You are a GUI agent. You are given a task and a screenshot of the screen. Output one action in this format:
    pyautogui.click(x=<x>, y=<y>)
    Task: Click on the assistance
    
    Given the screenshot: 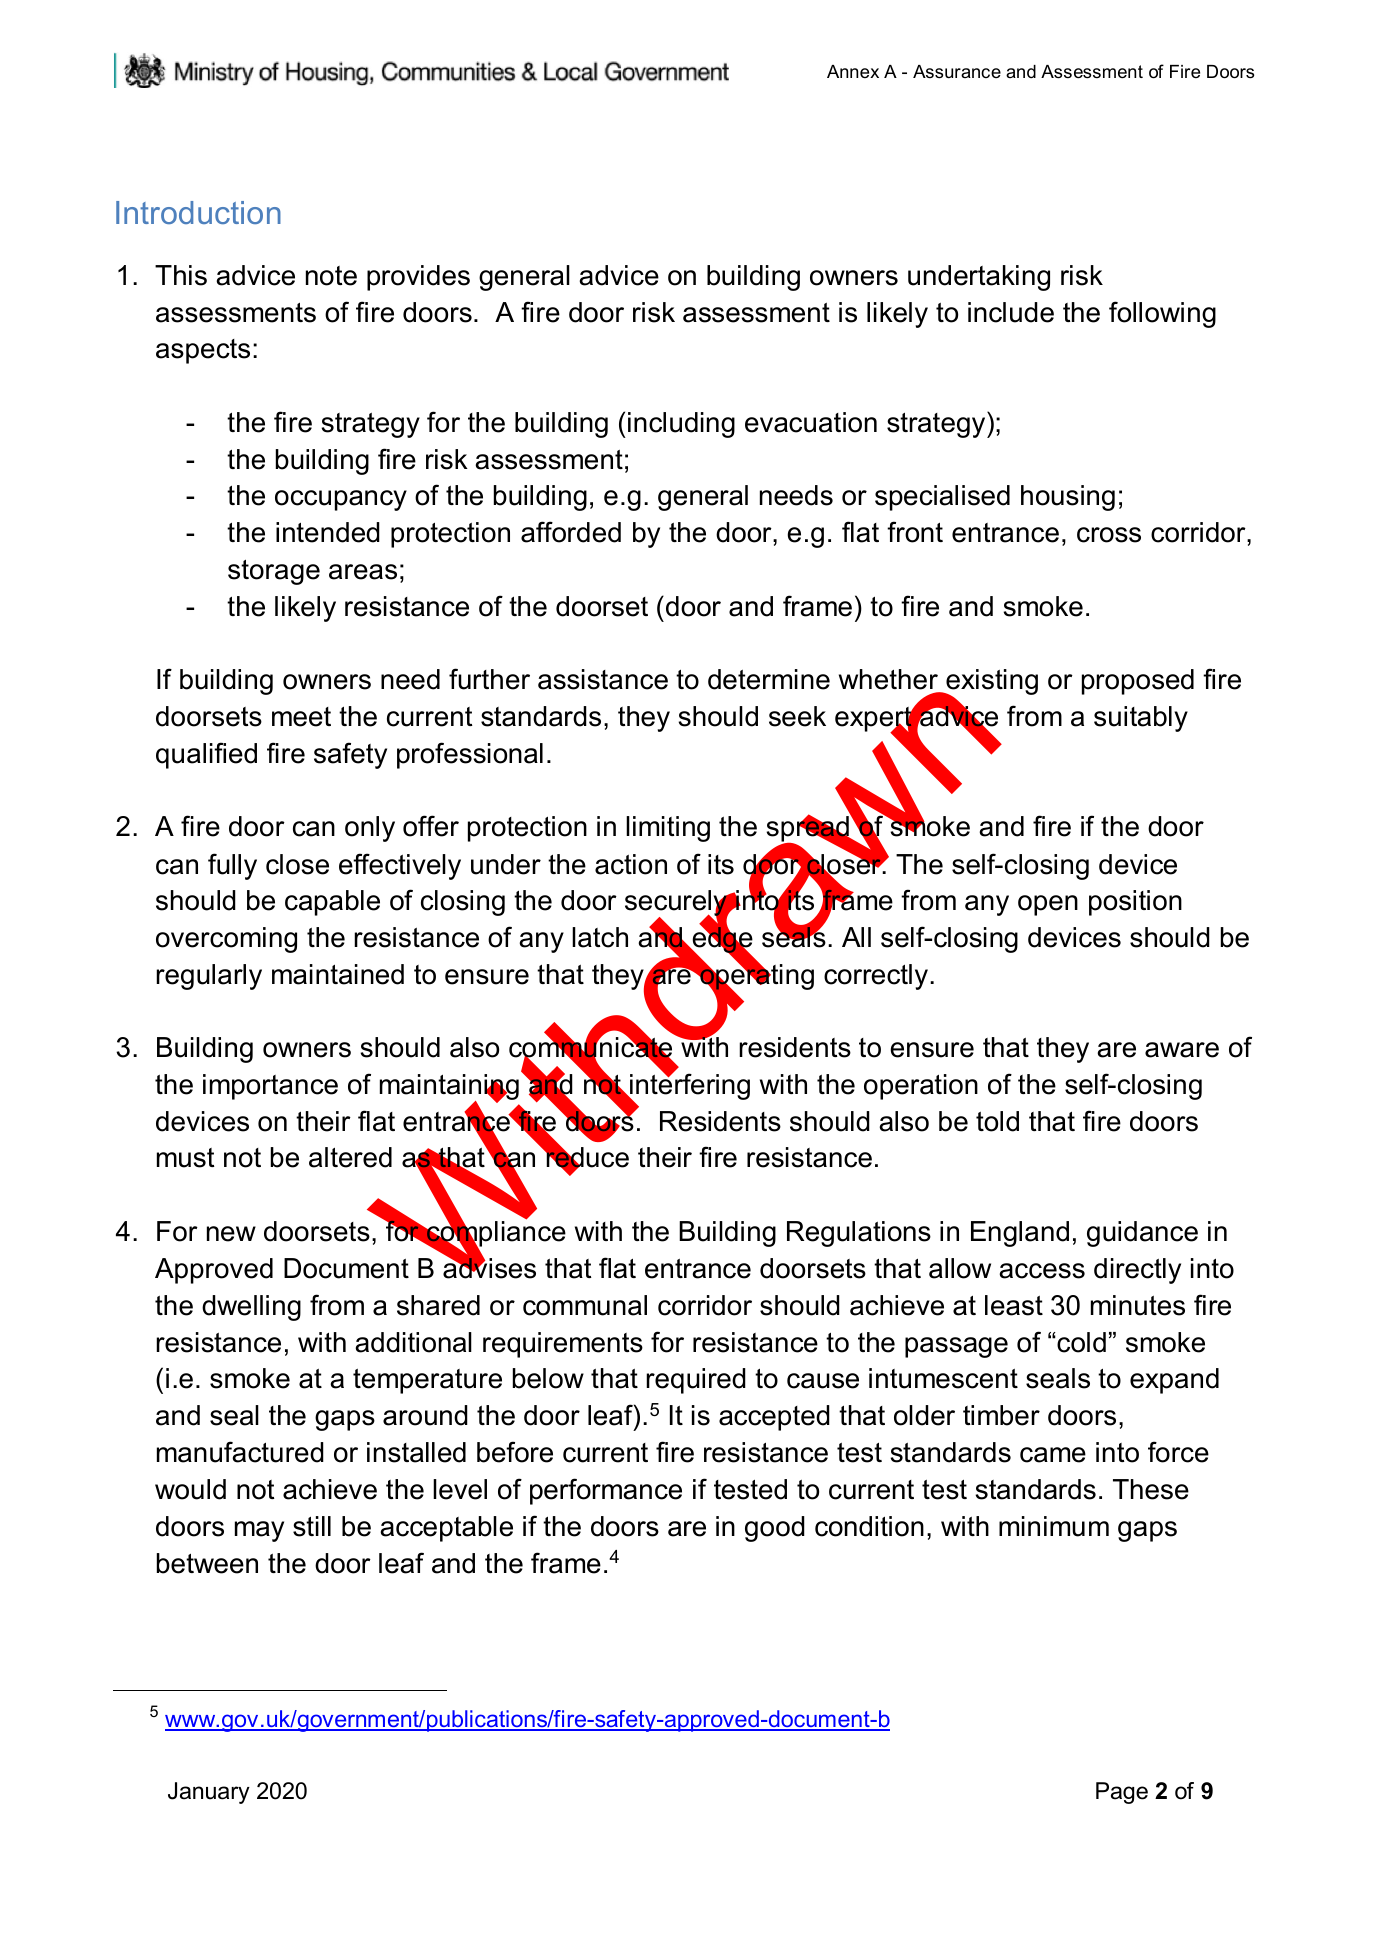 What is the action you would take?
    pyautogui.click(x=603, y=679)
